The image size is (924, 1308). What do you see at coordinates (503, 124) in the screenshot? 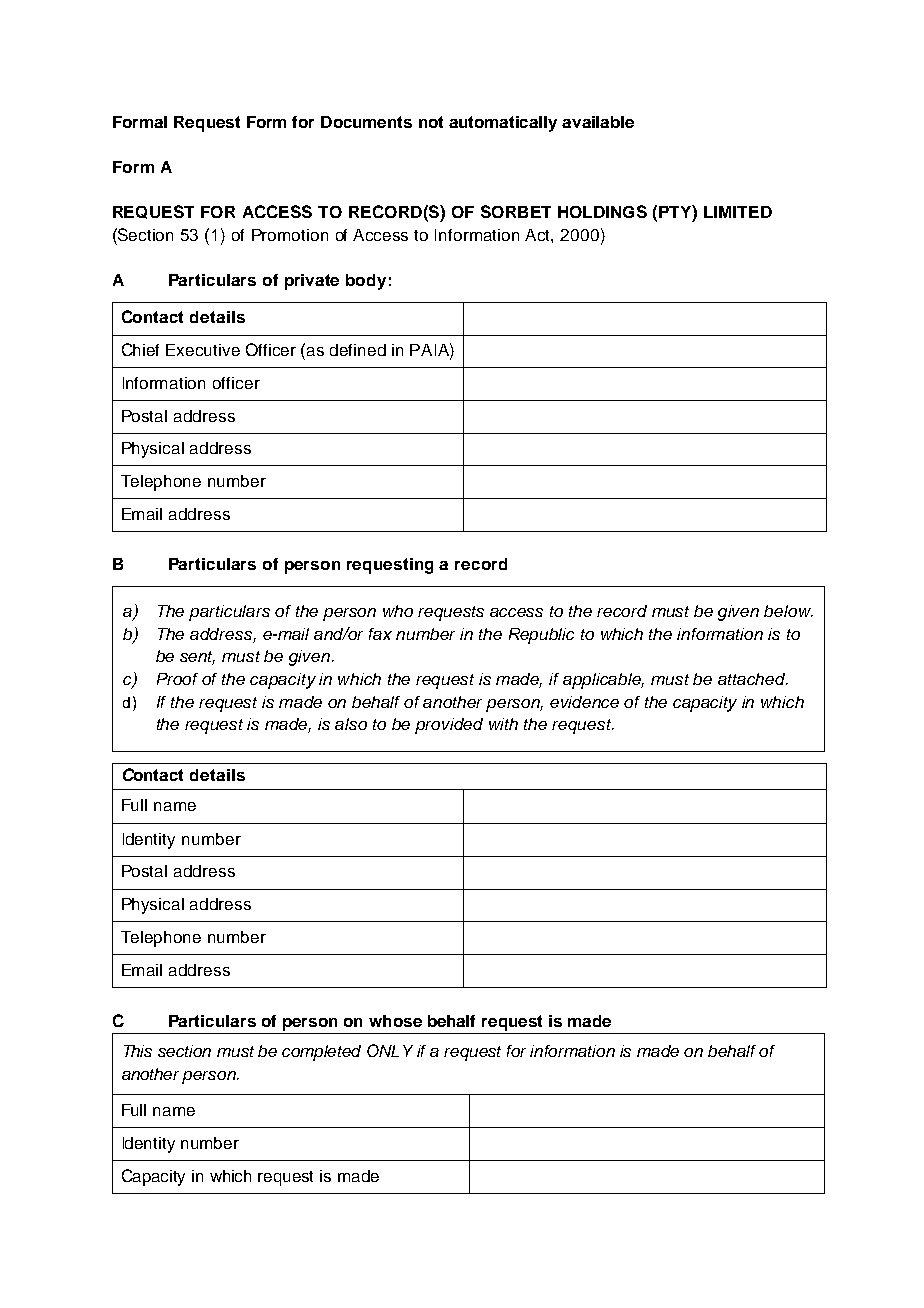
I see `automatically` at bounding box center [503, 124].
